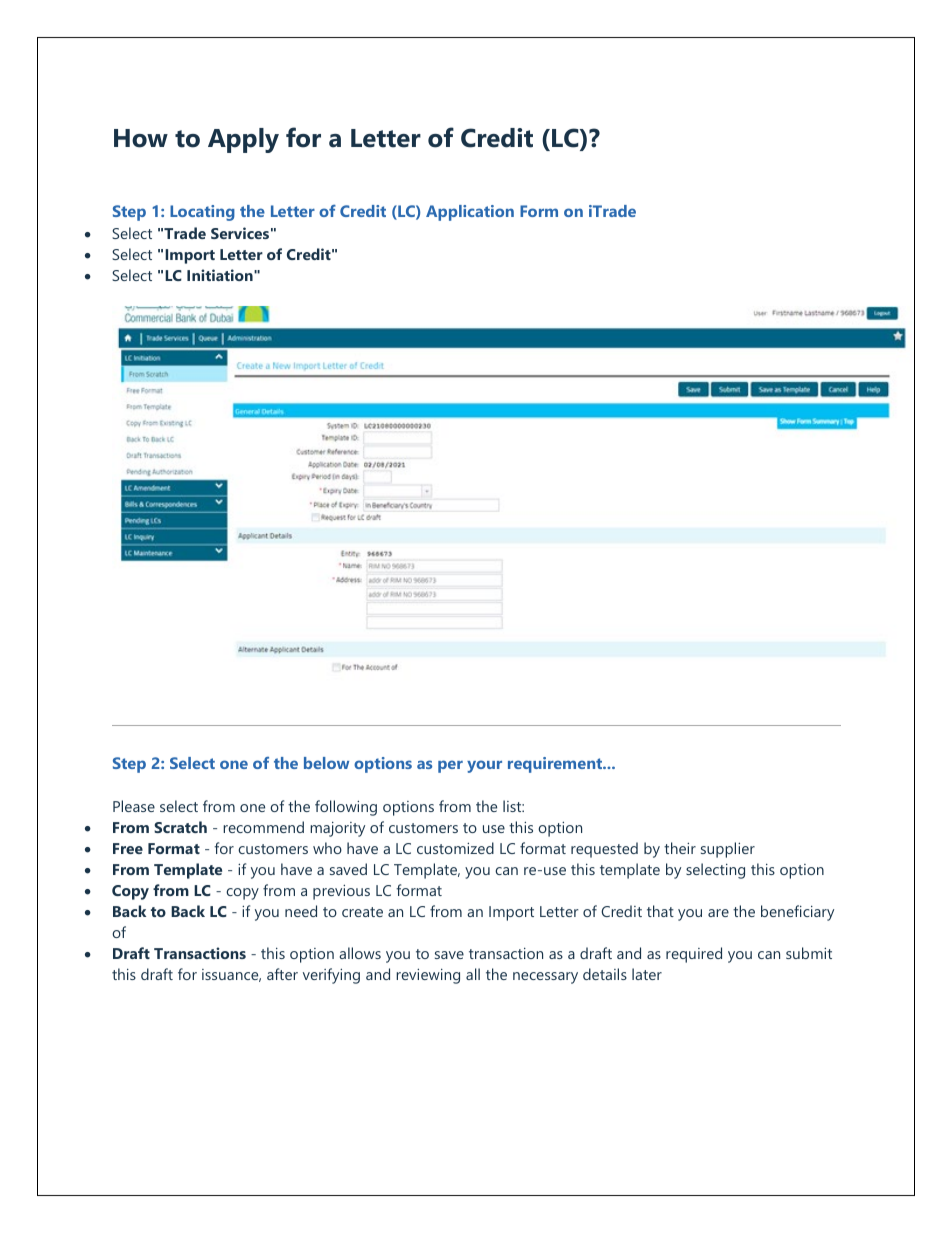 This screenshot has width=952, height=1233. I want to click on following, so click(346, 808).
